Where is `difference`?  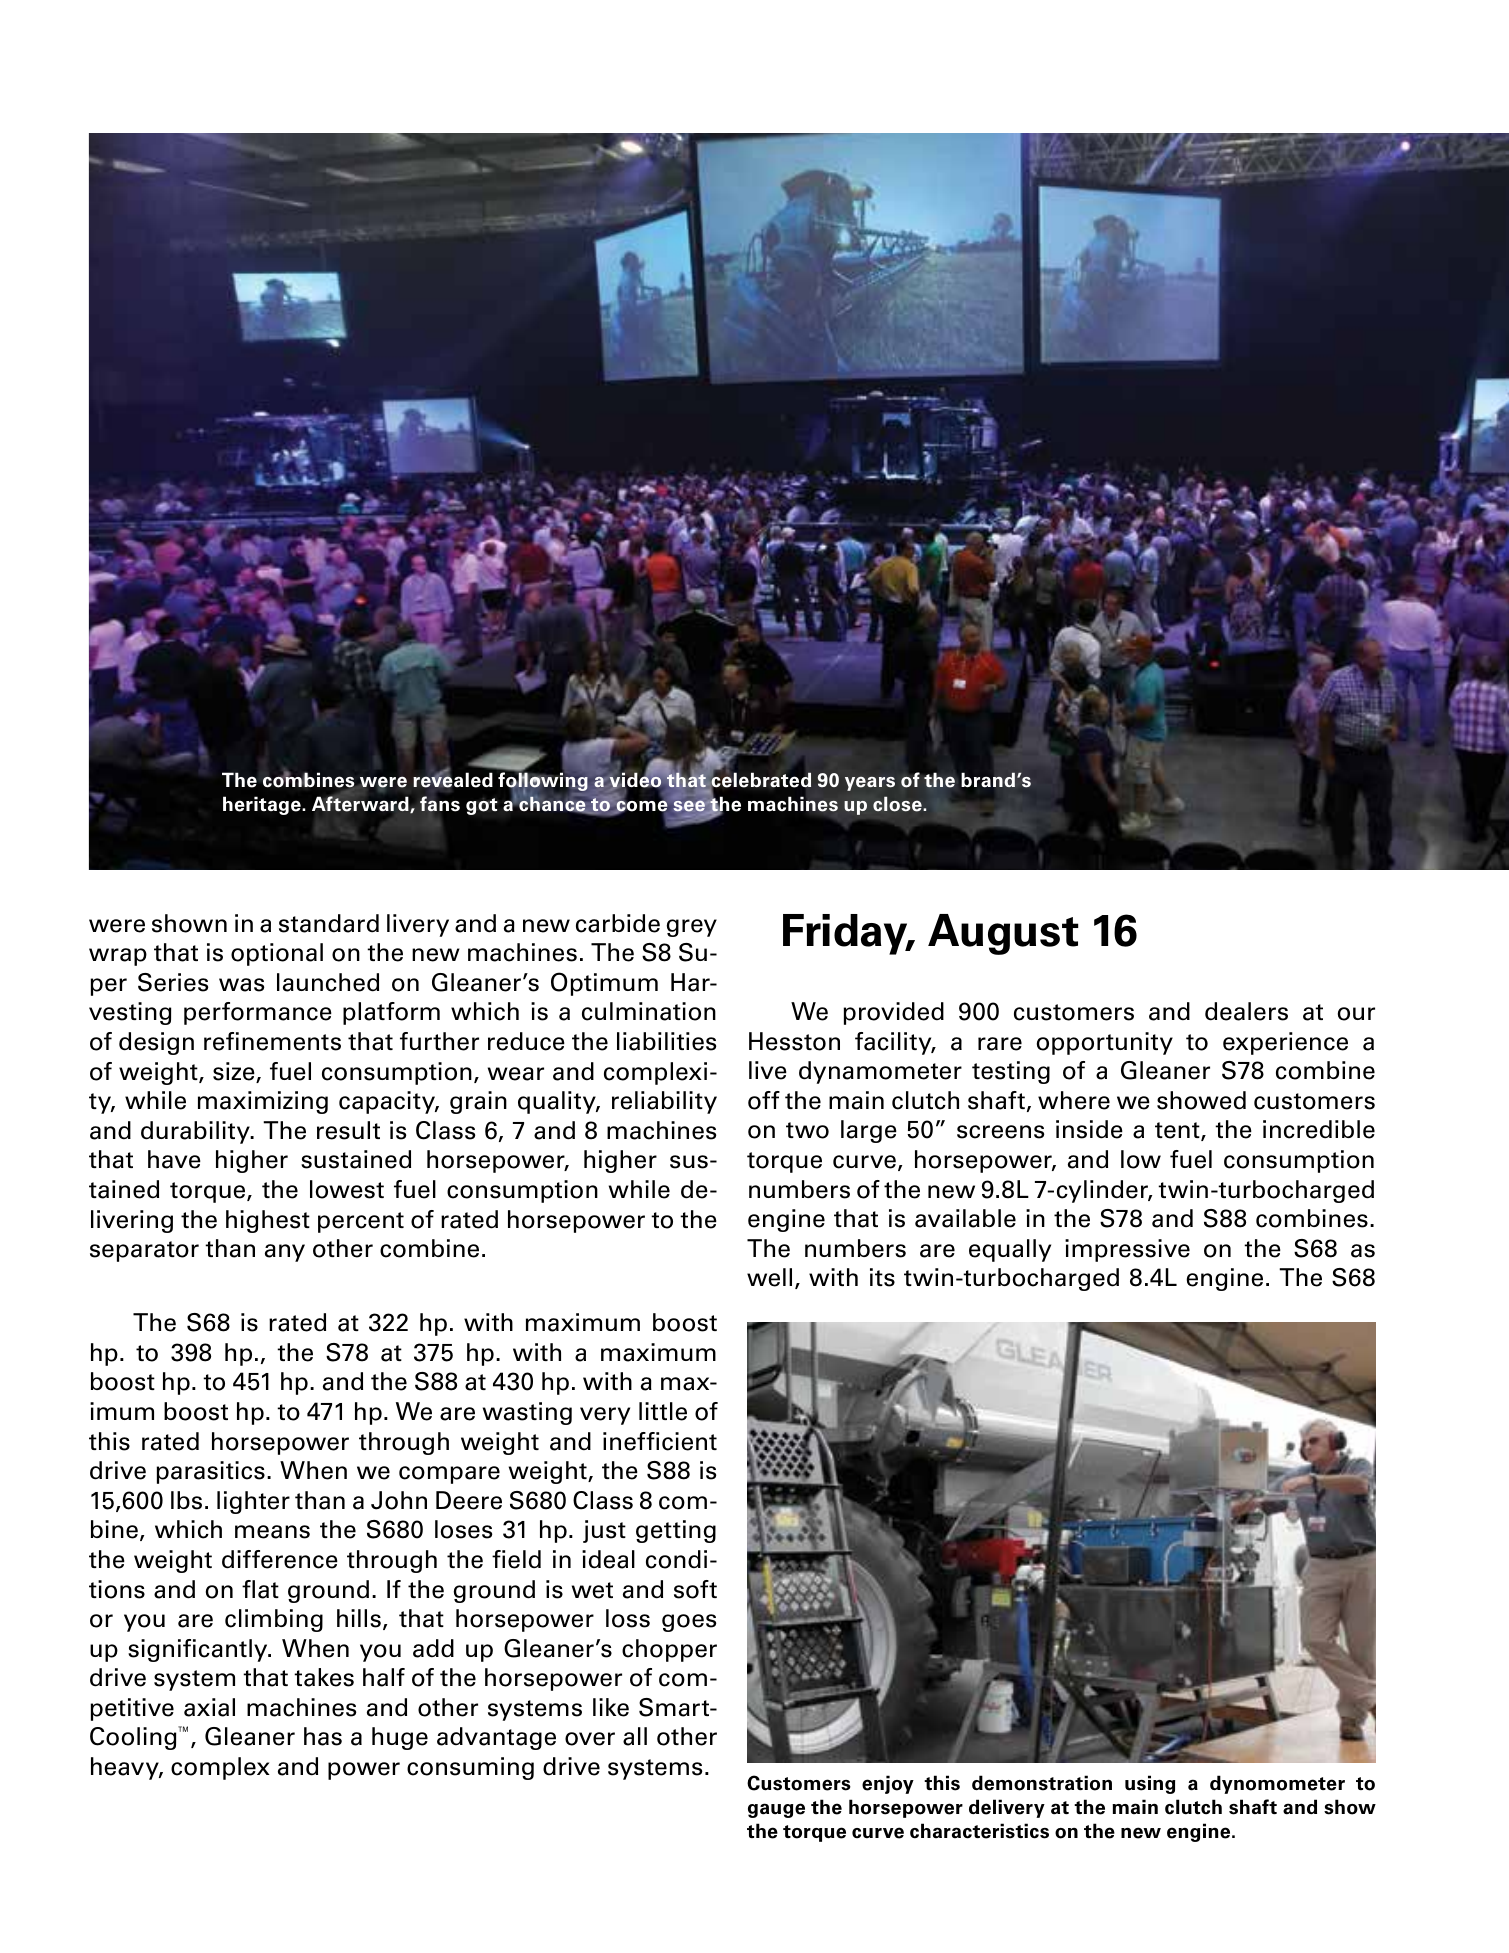 difference is located at coordinates (280, 1559).
